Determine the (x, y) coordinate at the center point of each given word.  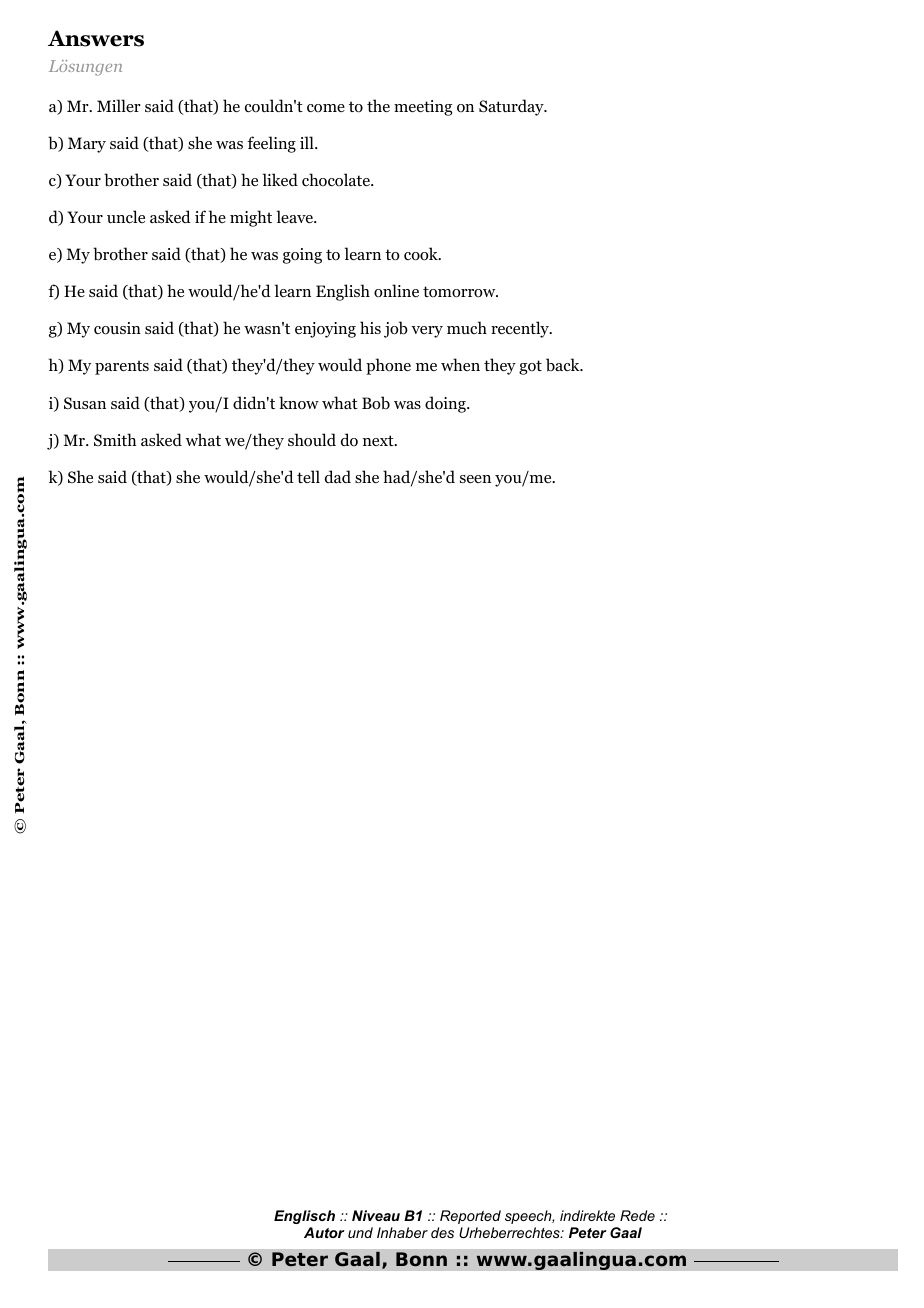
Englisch (304, 1217)
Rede (637, 1215)
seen (475, 479)
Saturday (512, 107)
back (564, 365)
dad (338, 476)
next (379, 440)
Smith (115, 439)
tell (308, 476)
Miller (119, 105)
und (360, 1232)
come (326, 108)
